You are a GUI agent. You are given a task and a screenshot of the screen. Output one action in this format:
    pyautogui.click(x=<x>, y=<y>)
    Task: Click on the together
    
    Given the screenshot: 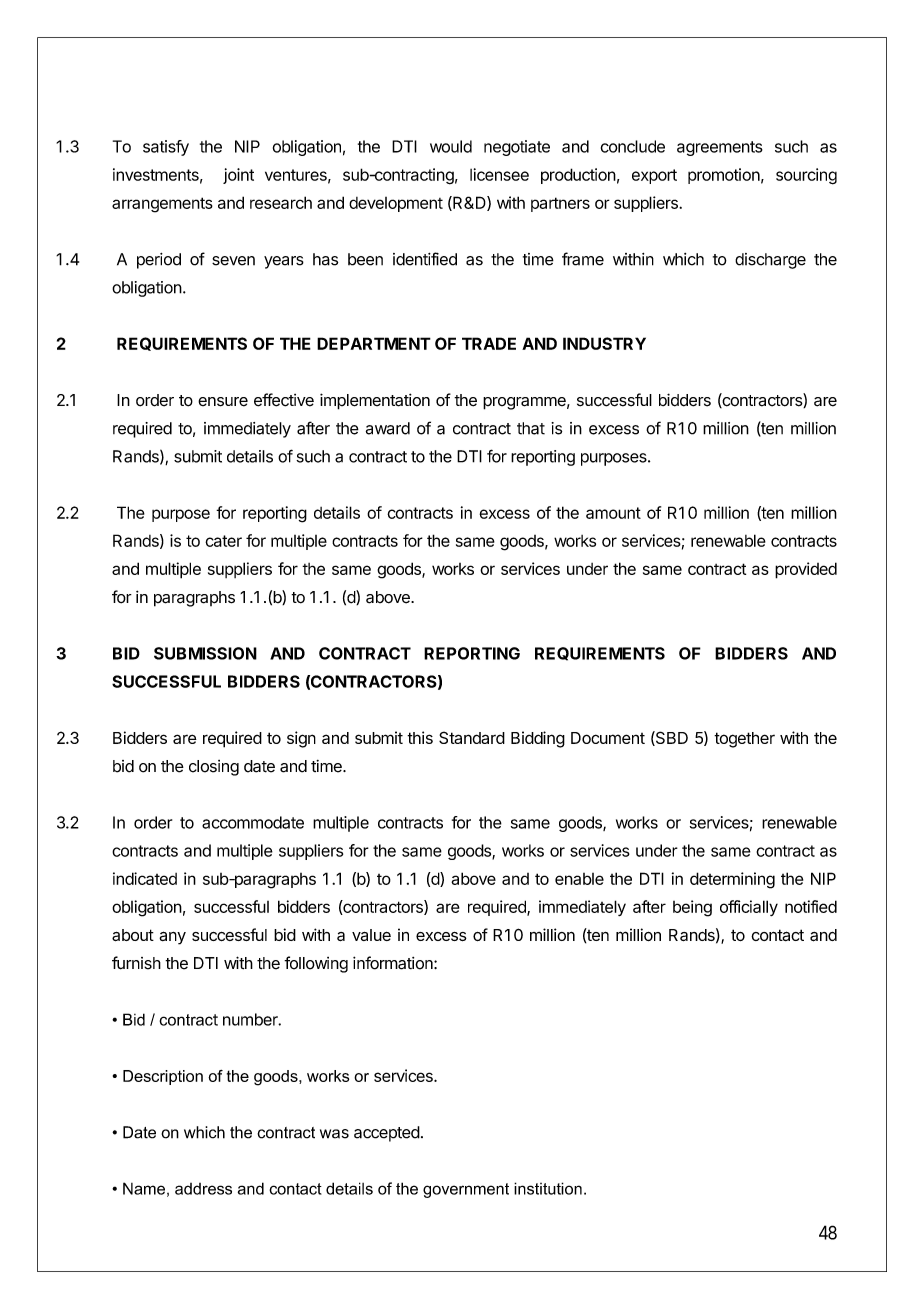 What is the action you would take?
    pyautogui.click(x=744, y=740)
